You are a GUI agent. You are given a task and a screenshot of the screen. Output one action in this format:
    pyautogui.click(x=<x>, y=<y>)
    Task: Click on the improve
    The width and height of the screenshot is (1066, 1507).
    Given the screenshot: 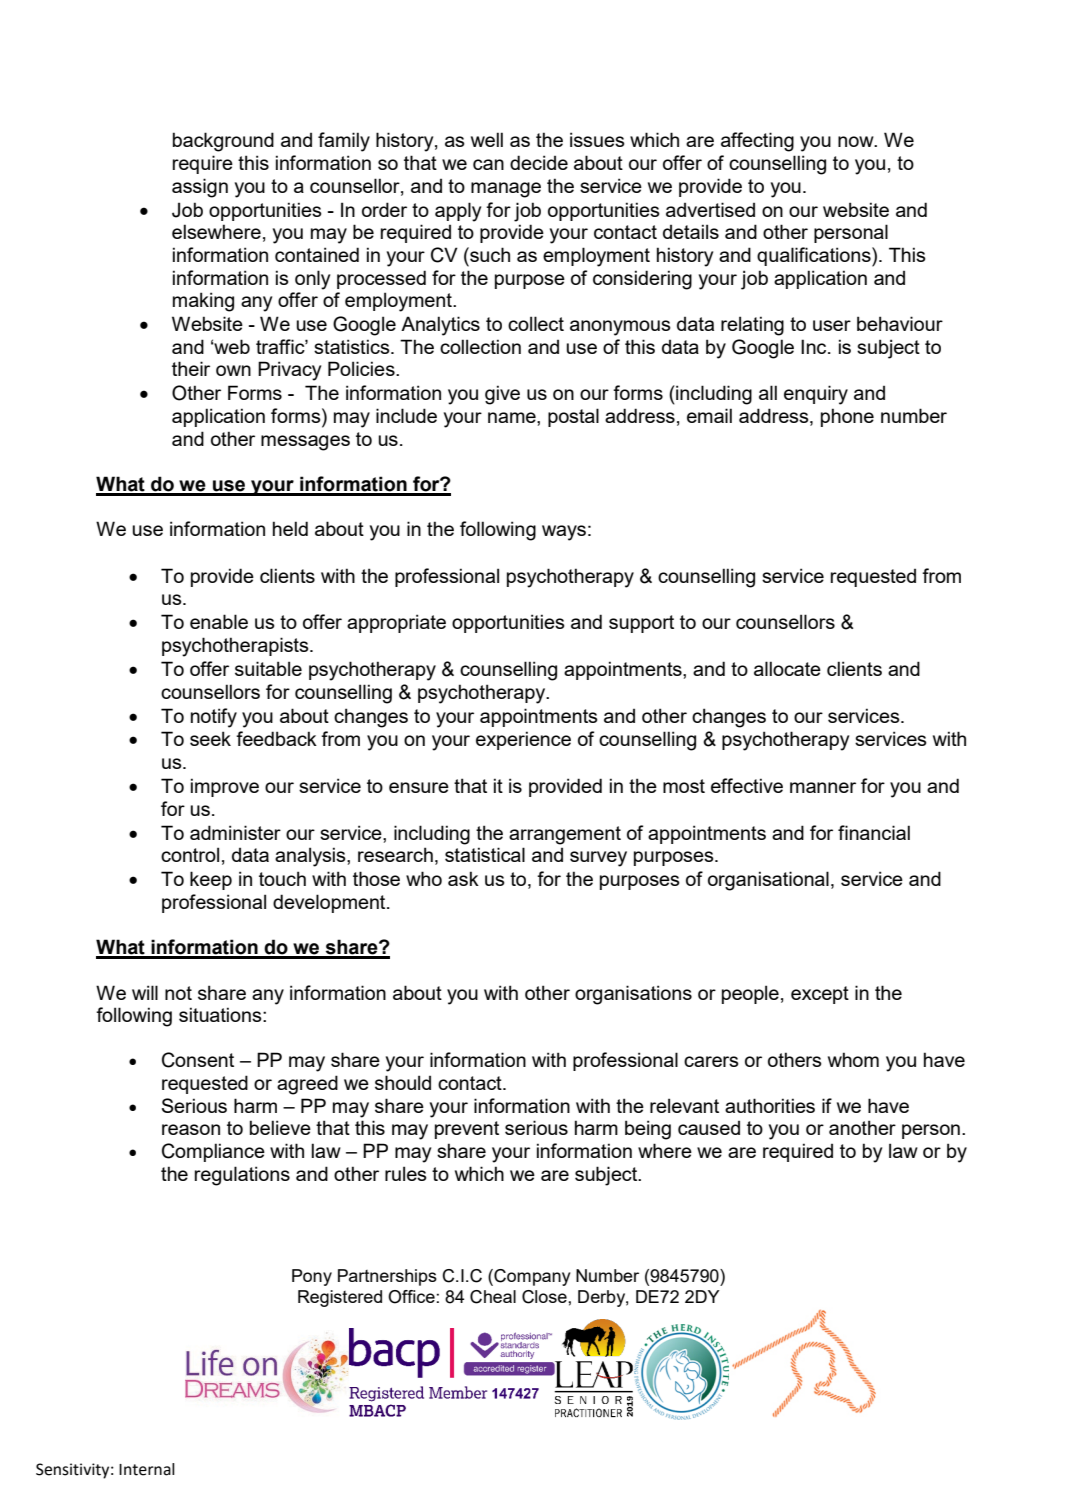 What is the action you would take?
    pyautogui.click(x=225, y=787)
